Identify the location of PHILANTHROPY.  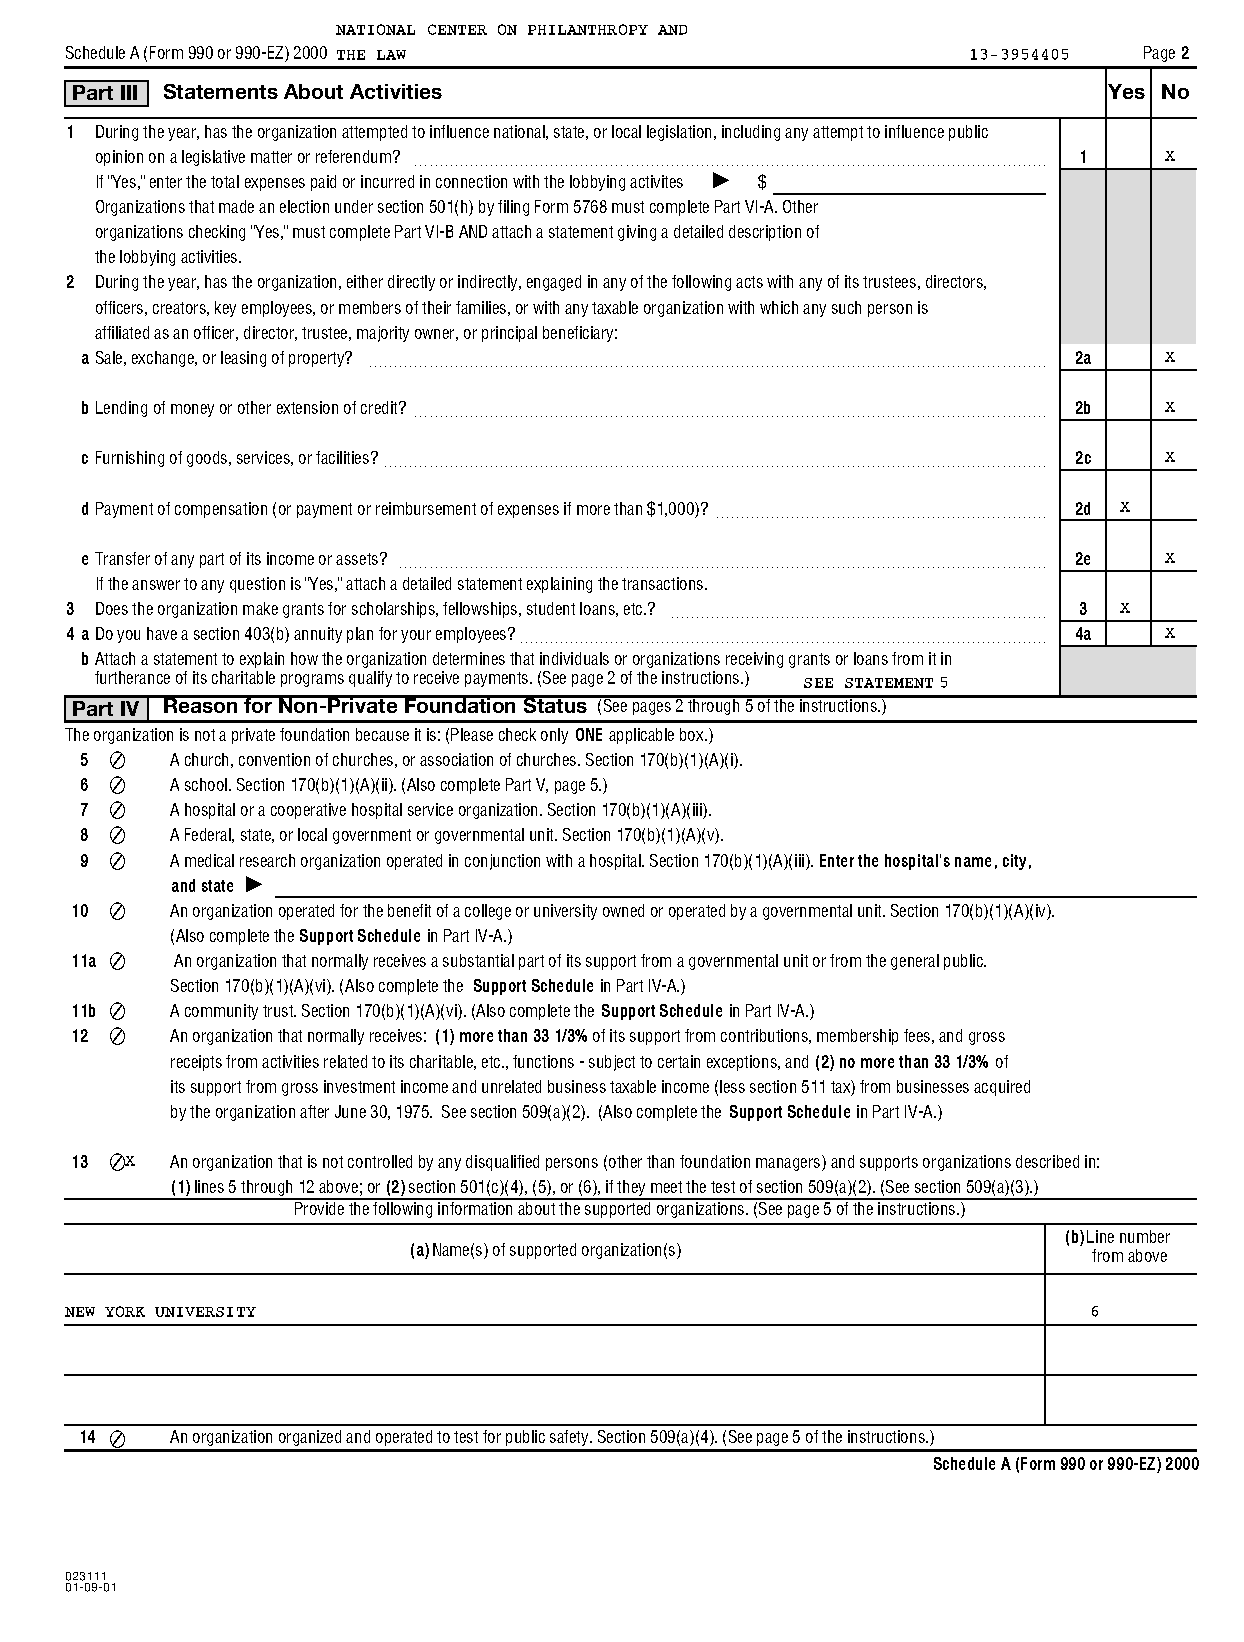
(588, 29).
